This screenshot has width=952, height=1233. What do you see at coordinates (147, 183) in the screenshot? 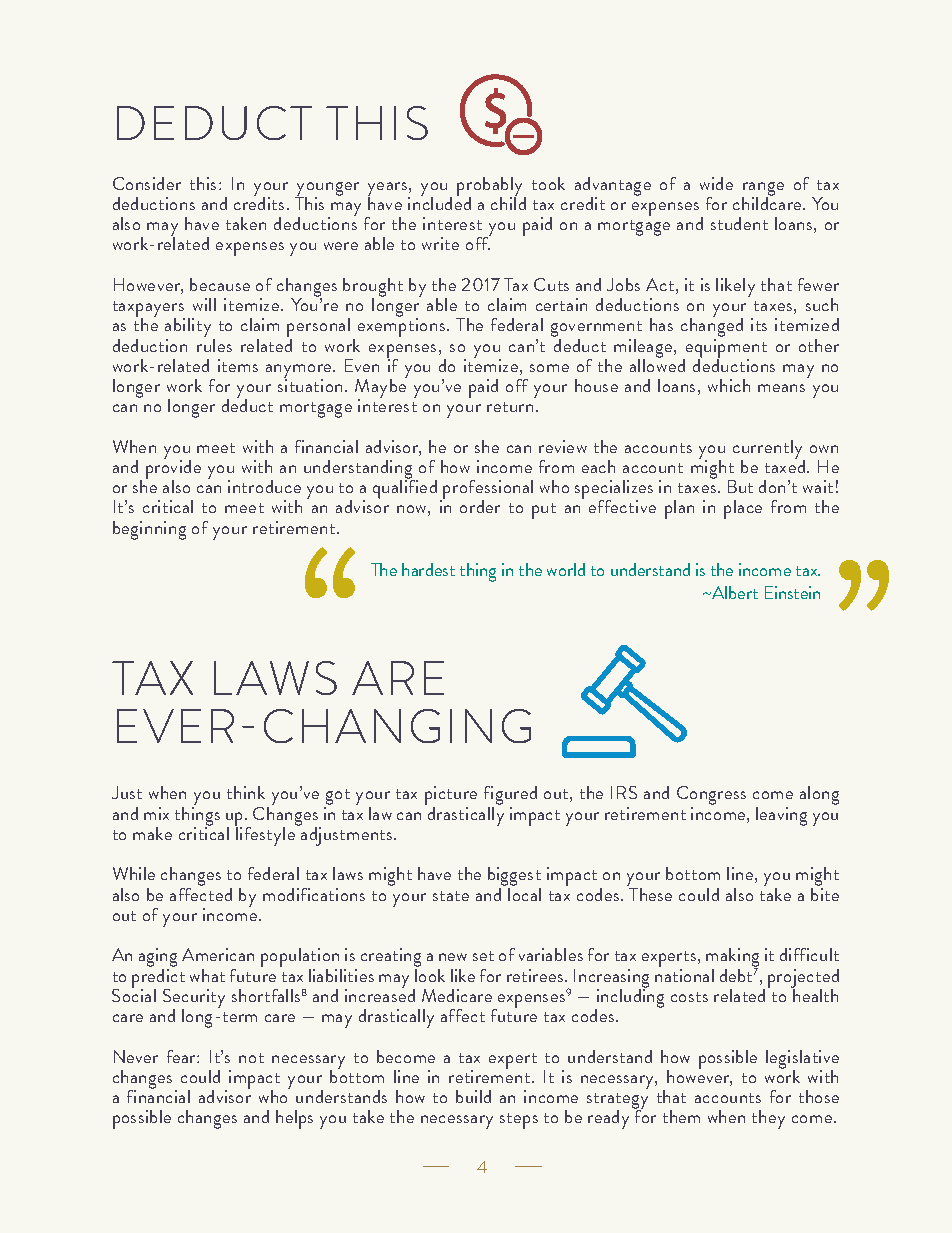
I see `Consider` at bounding box center [147, 183].
